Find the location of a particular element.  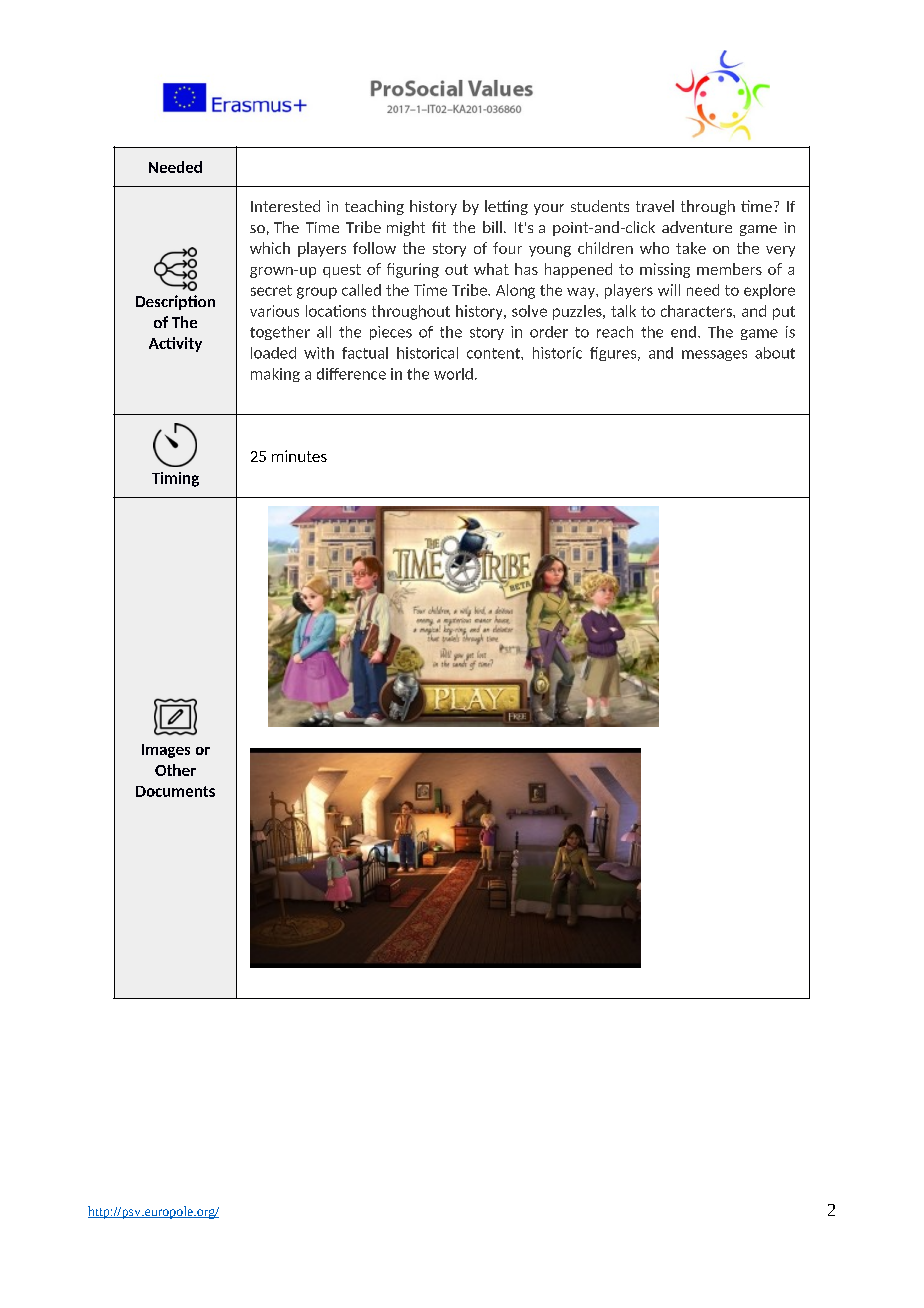

Other is located at coordinates (175, 770).
